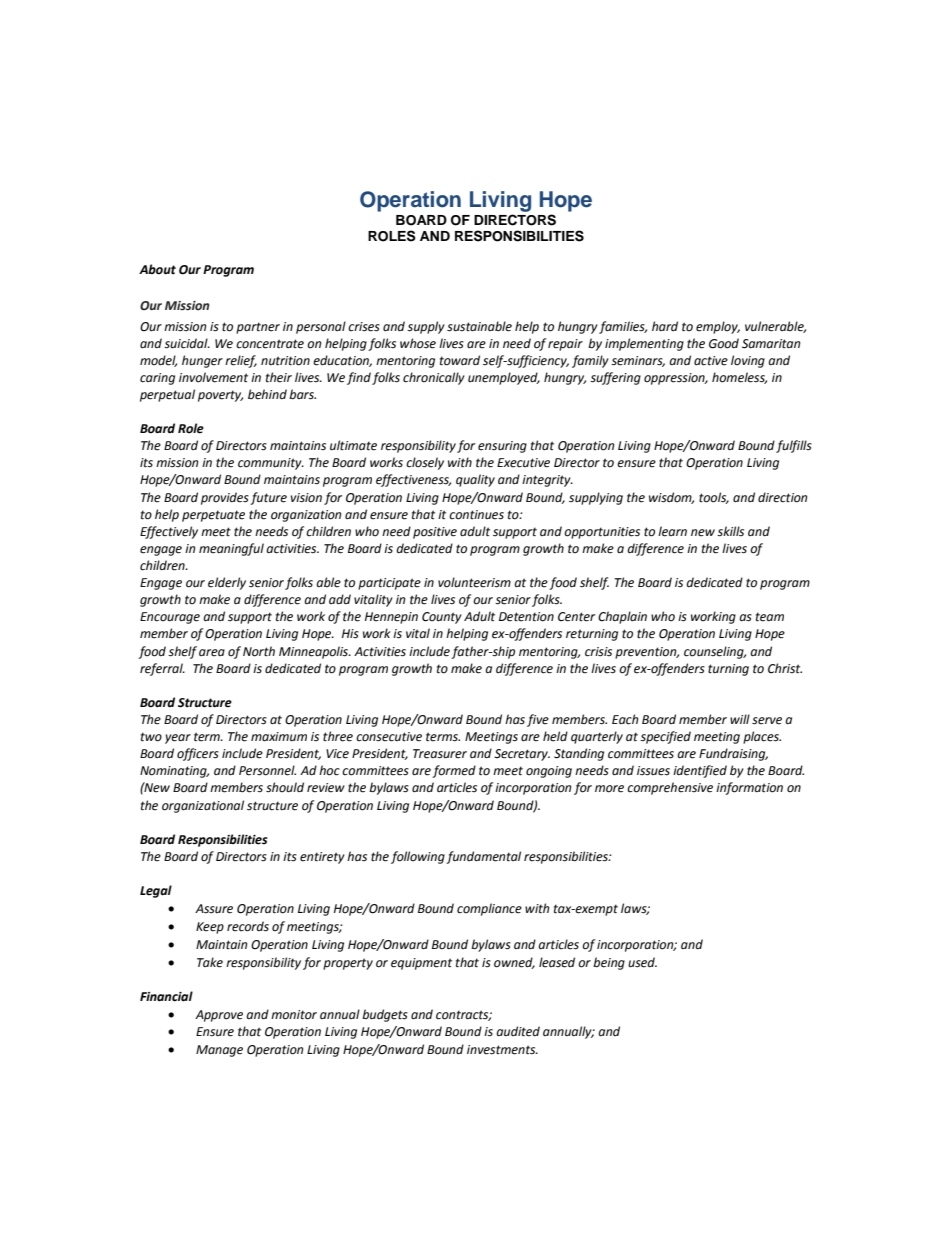 This image has height=1233, width=952. Describe the element at coordinates (418, 343) in the image. I see `whose` at that location.
